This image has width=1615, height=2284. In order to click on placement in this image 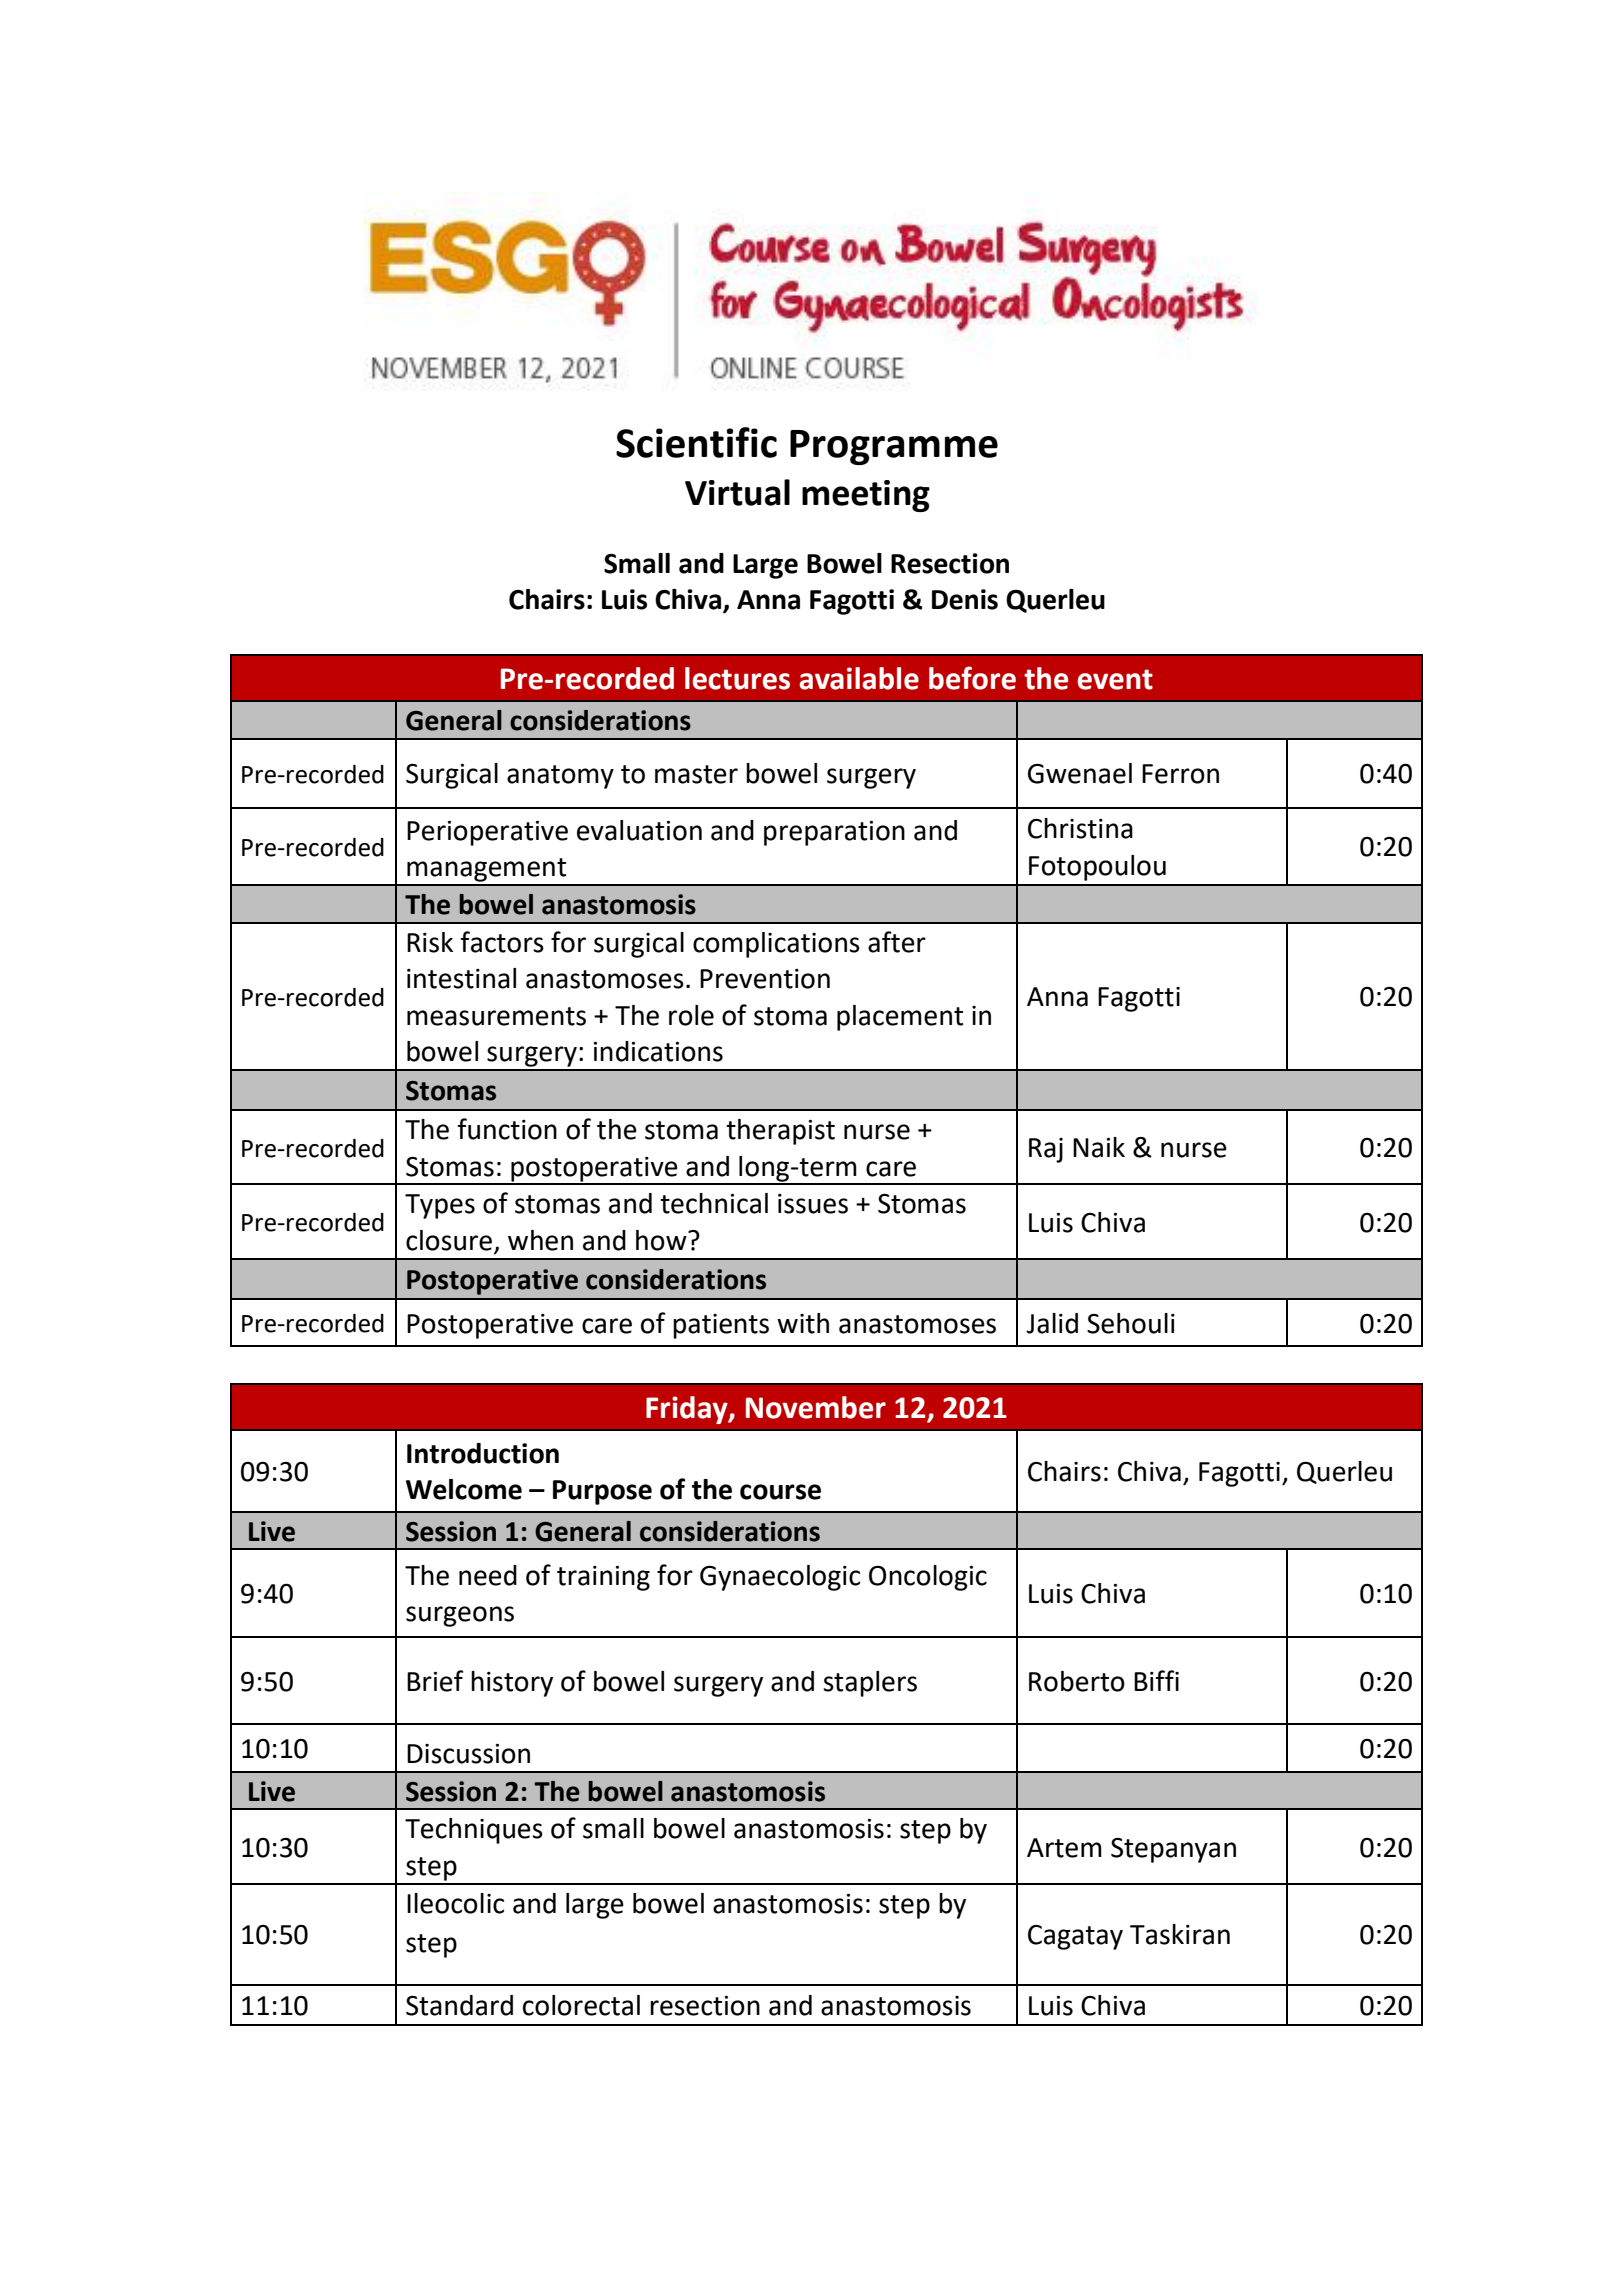, I will do `click(900, 1018)`.
